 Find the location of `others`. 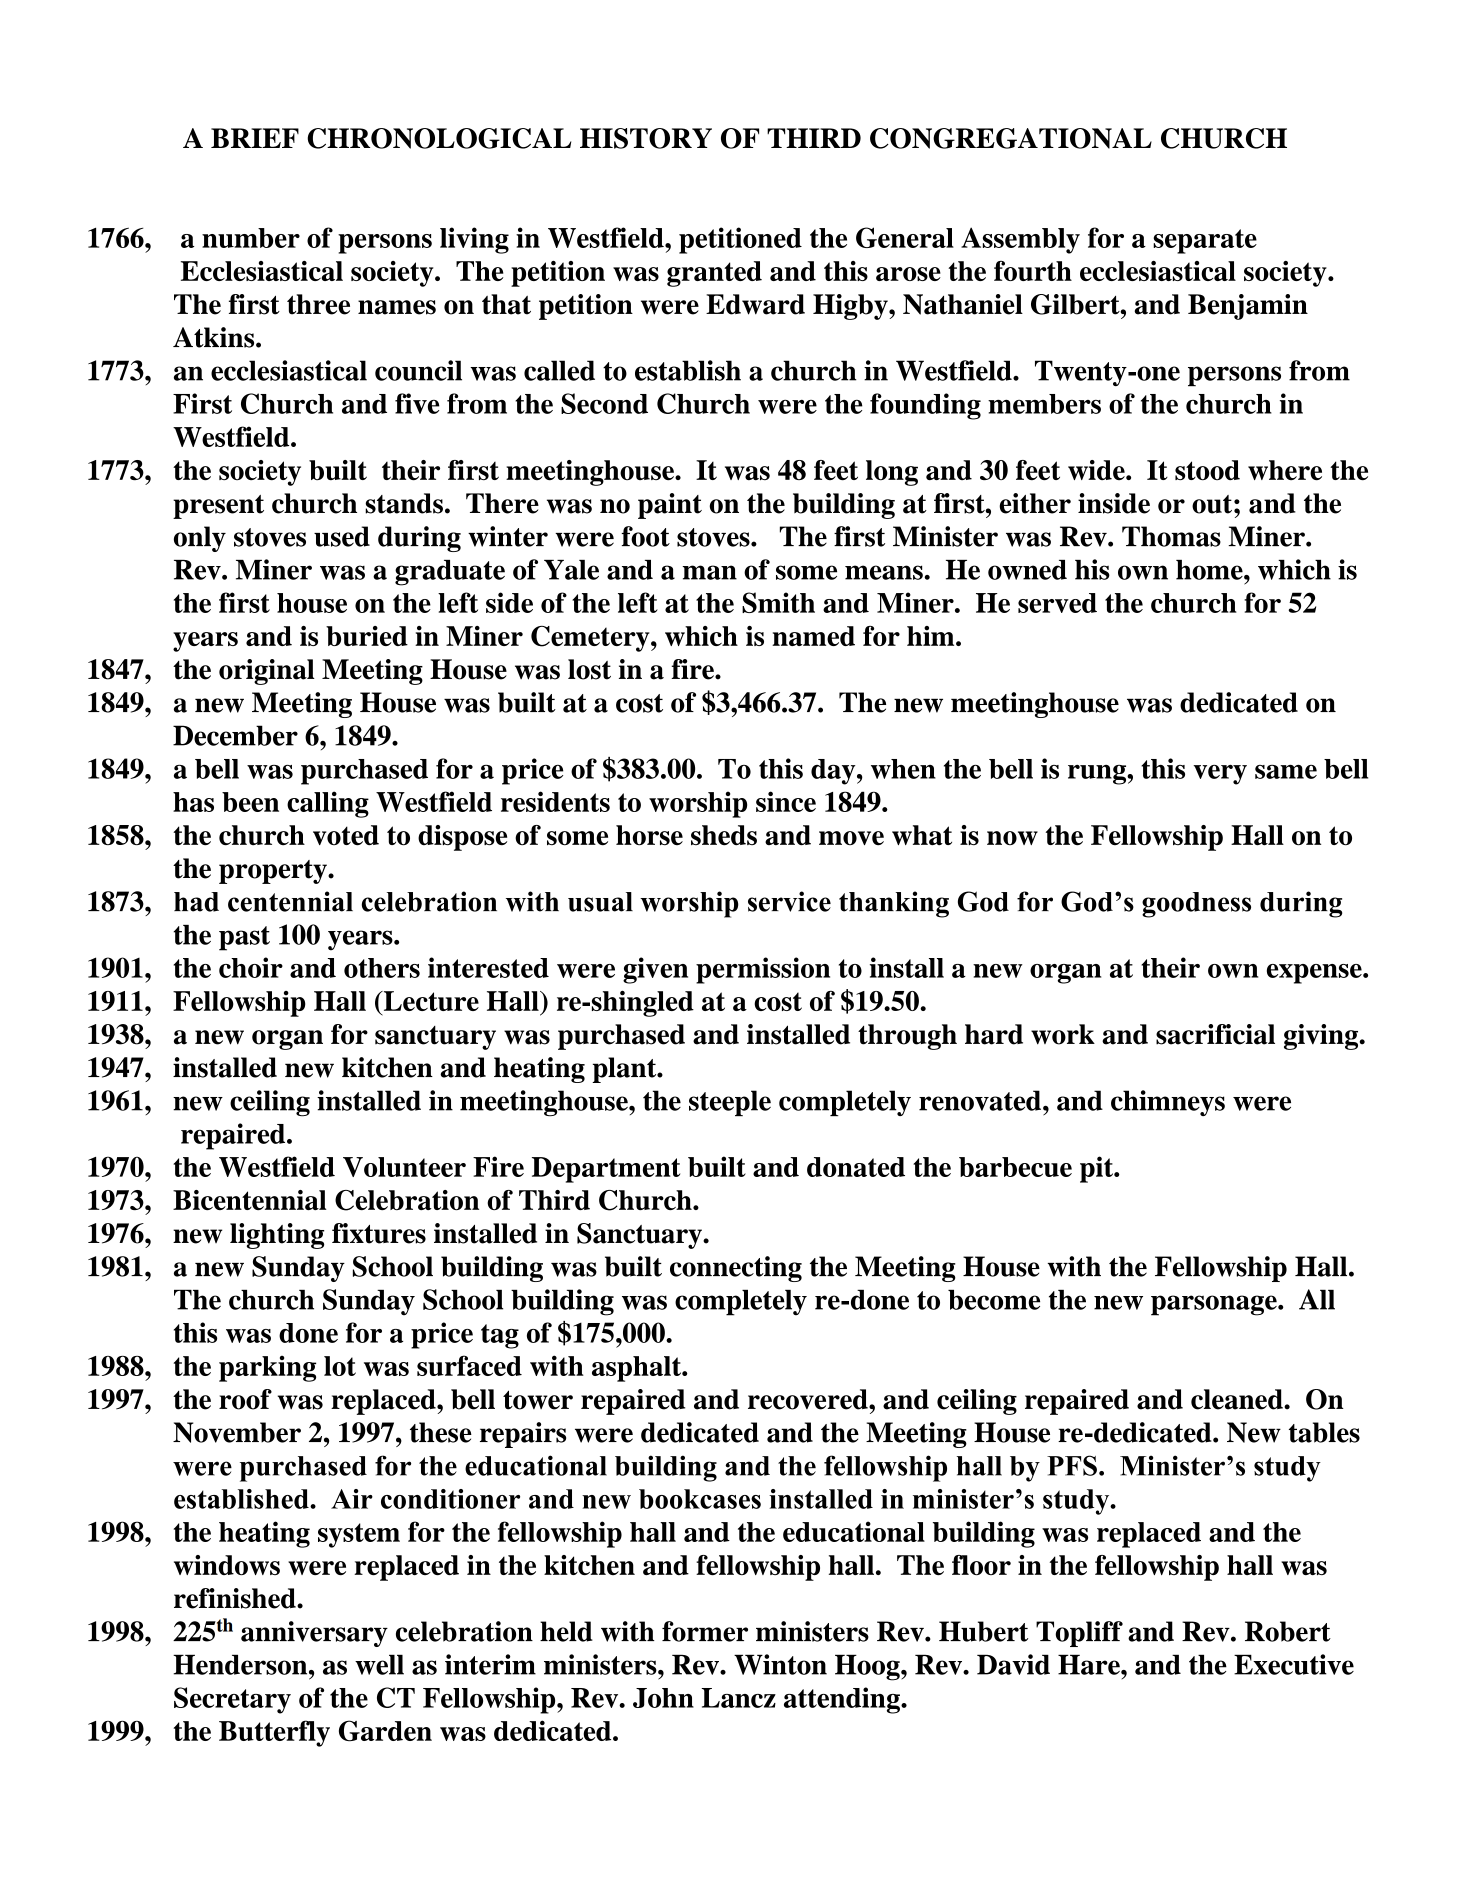

others is located at coordinates (382, 968).
